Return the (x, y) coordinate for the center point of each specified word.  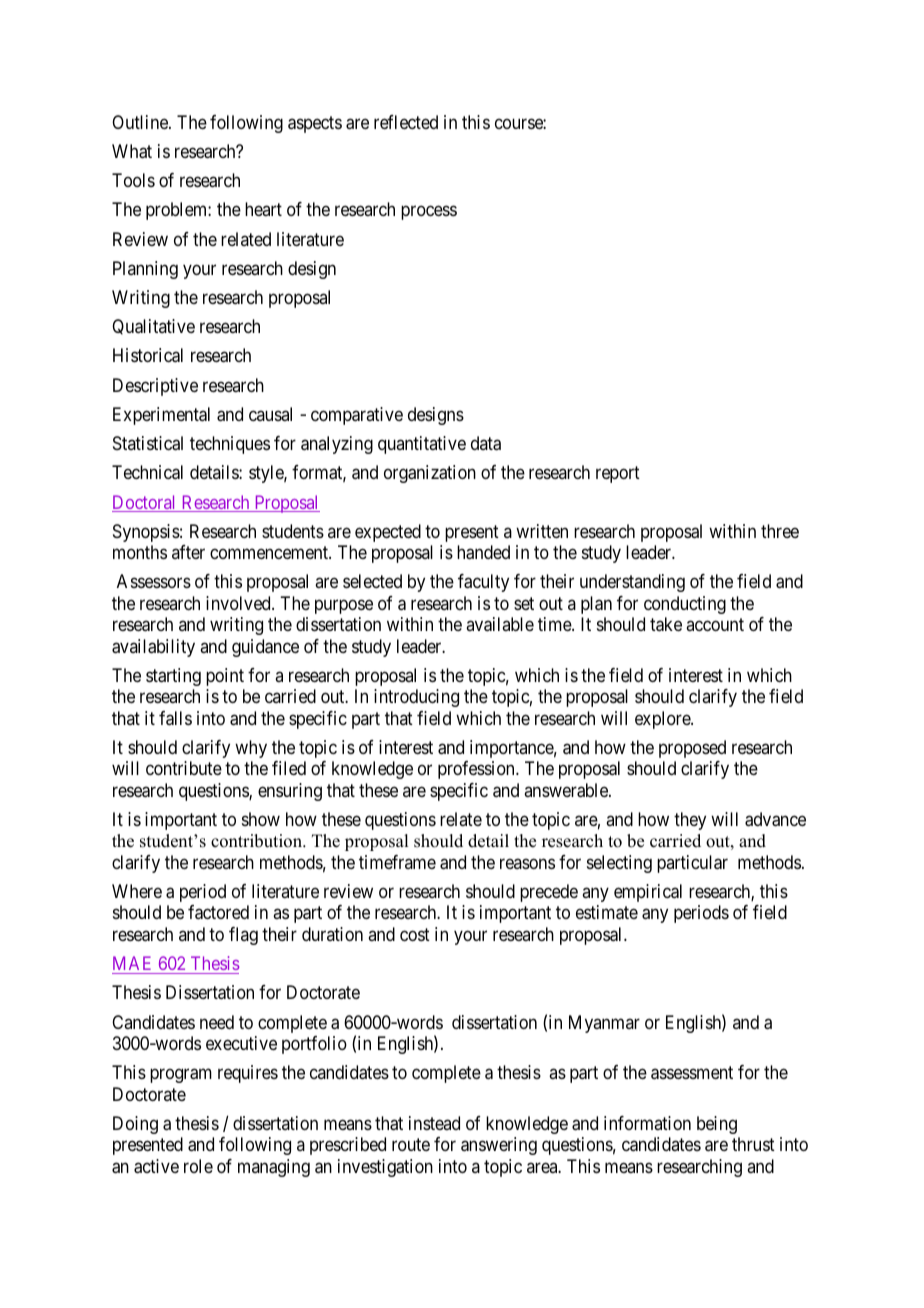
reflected (406, 122)
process (429, 213)
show (261, 819)
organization (430, 474)
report (618, 475)
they (690, 821)
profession (477, 770)
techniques (230, 445)
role (198, 1166)
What (132, 151)
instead (434, 1123)
